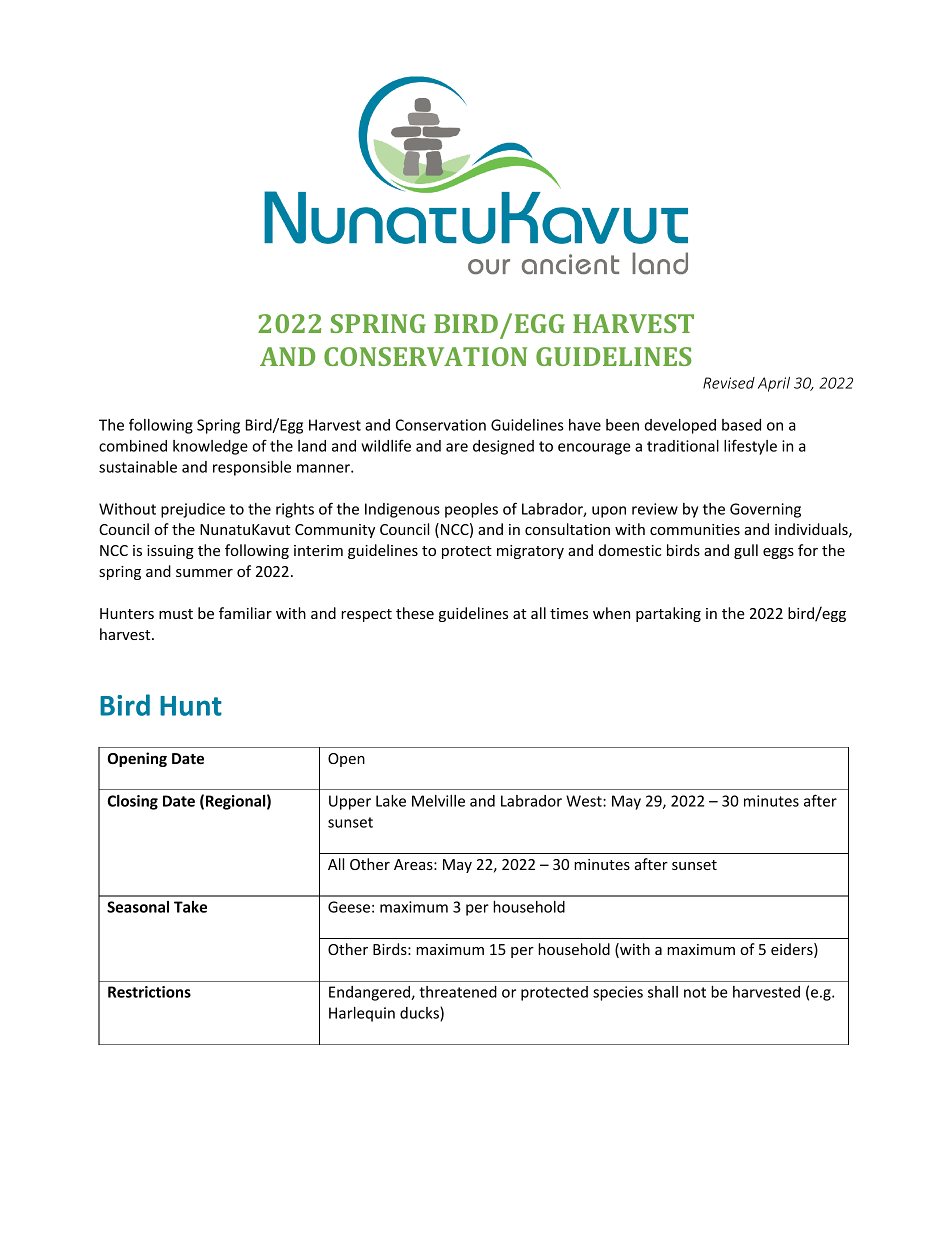 The image size is (952, 1233). I want to click on threatened, so click(458, 992).
